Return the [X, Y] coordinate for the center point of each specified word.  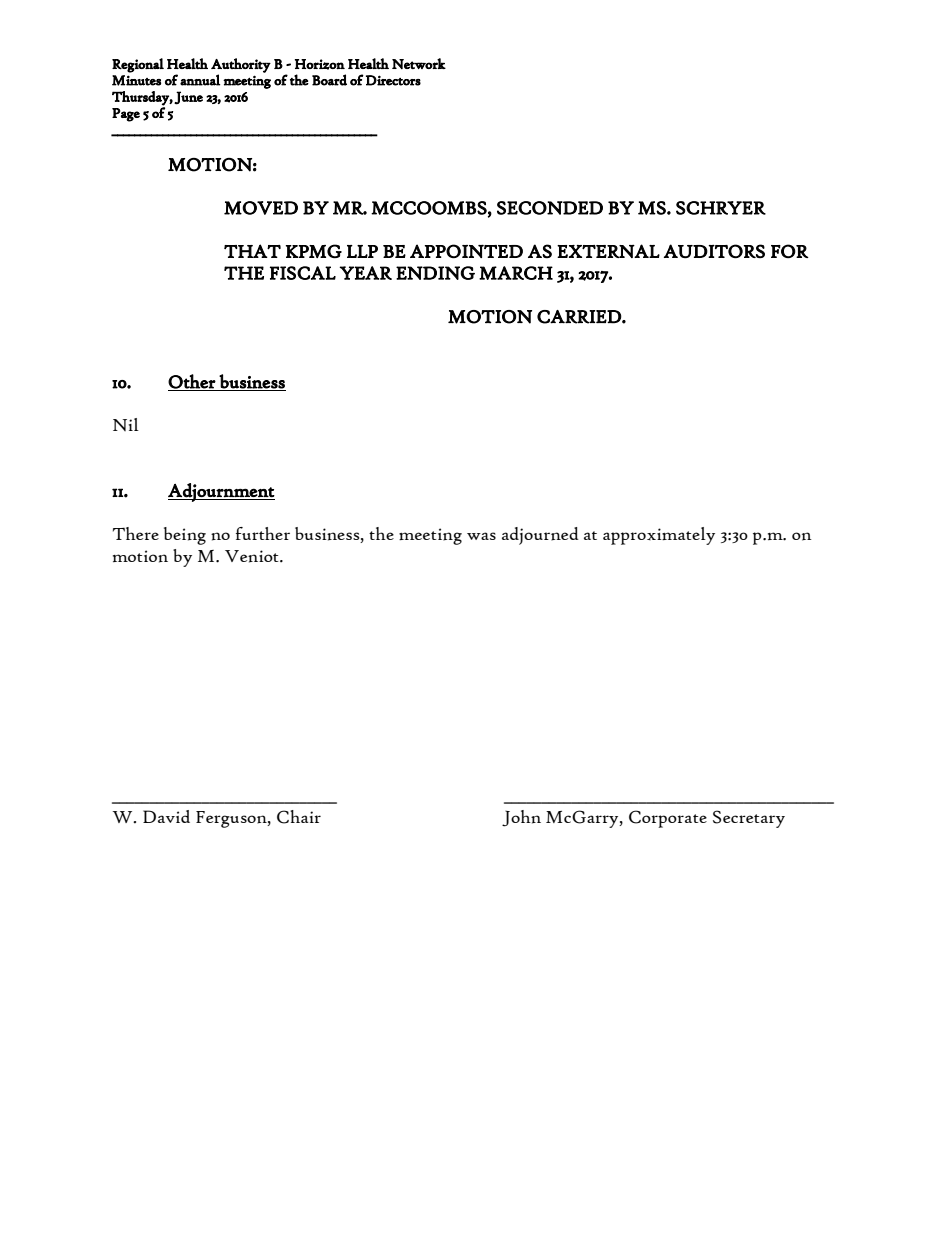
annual [200, 80]
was [481, 536]
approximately [659, 536]
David [166, 816]
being [185, 536]
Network [419, 63]
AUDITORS [714, 251]
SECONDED [550, 208]
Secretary [749, 819]
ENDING [435, 273]
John [521, 818]
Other [192, 382]
